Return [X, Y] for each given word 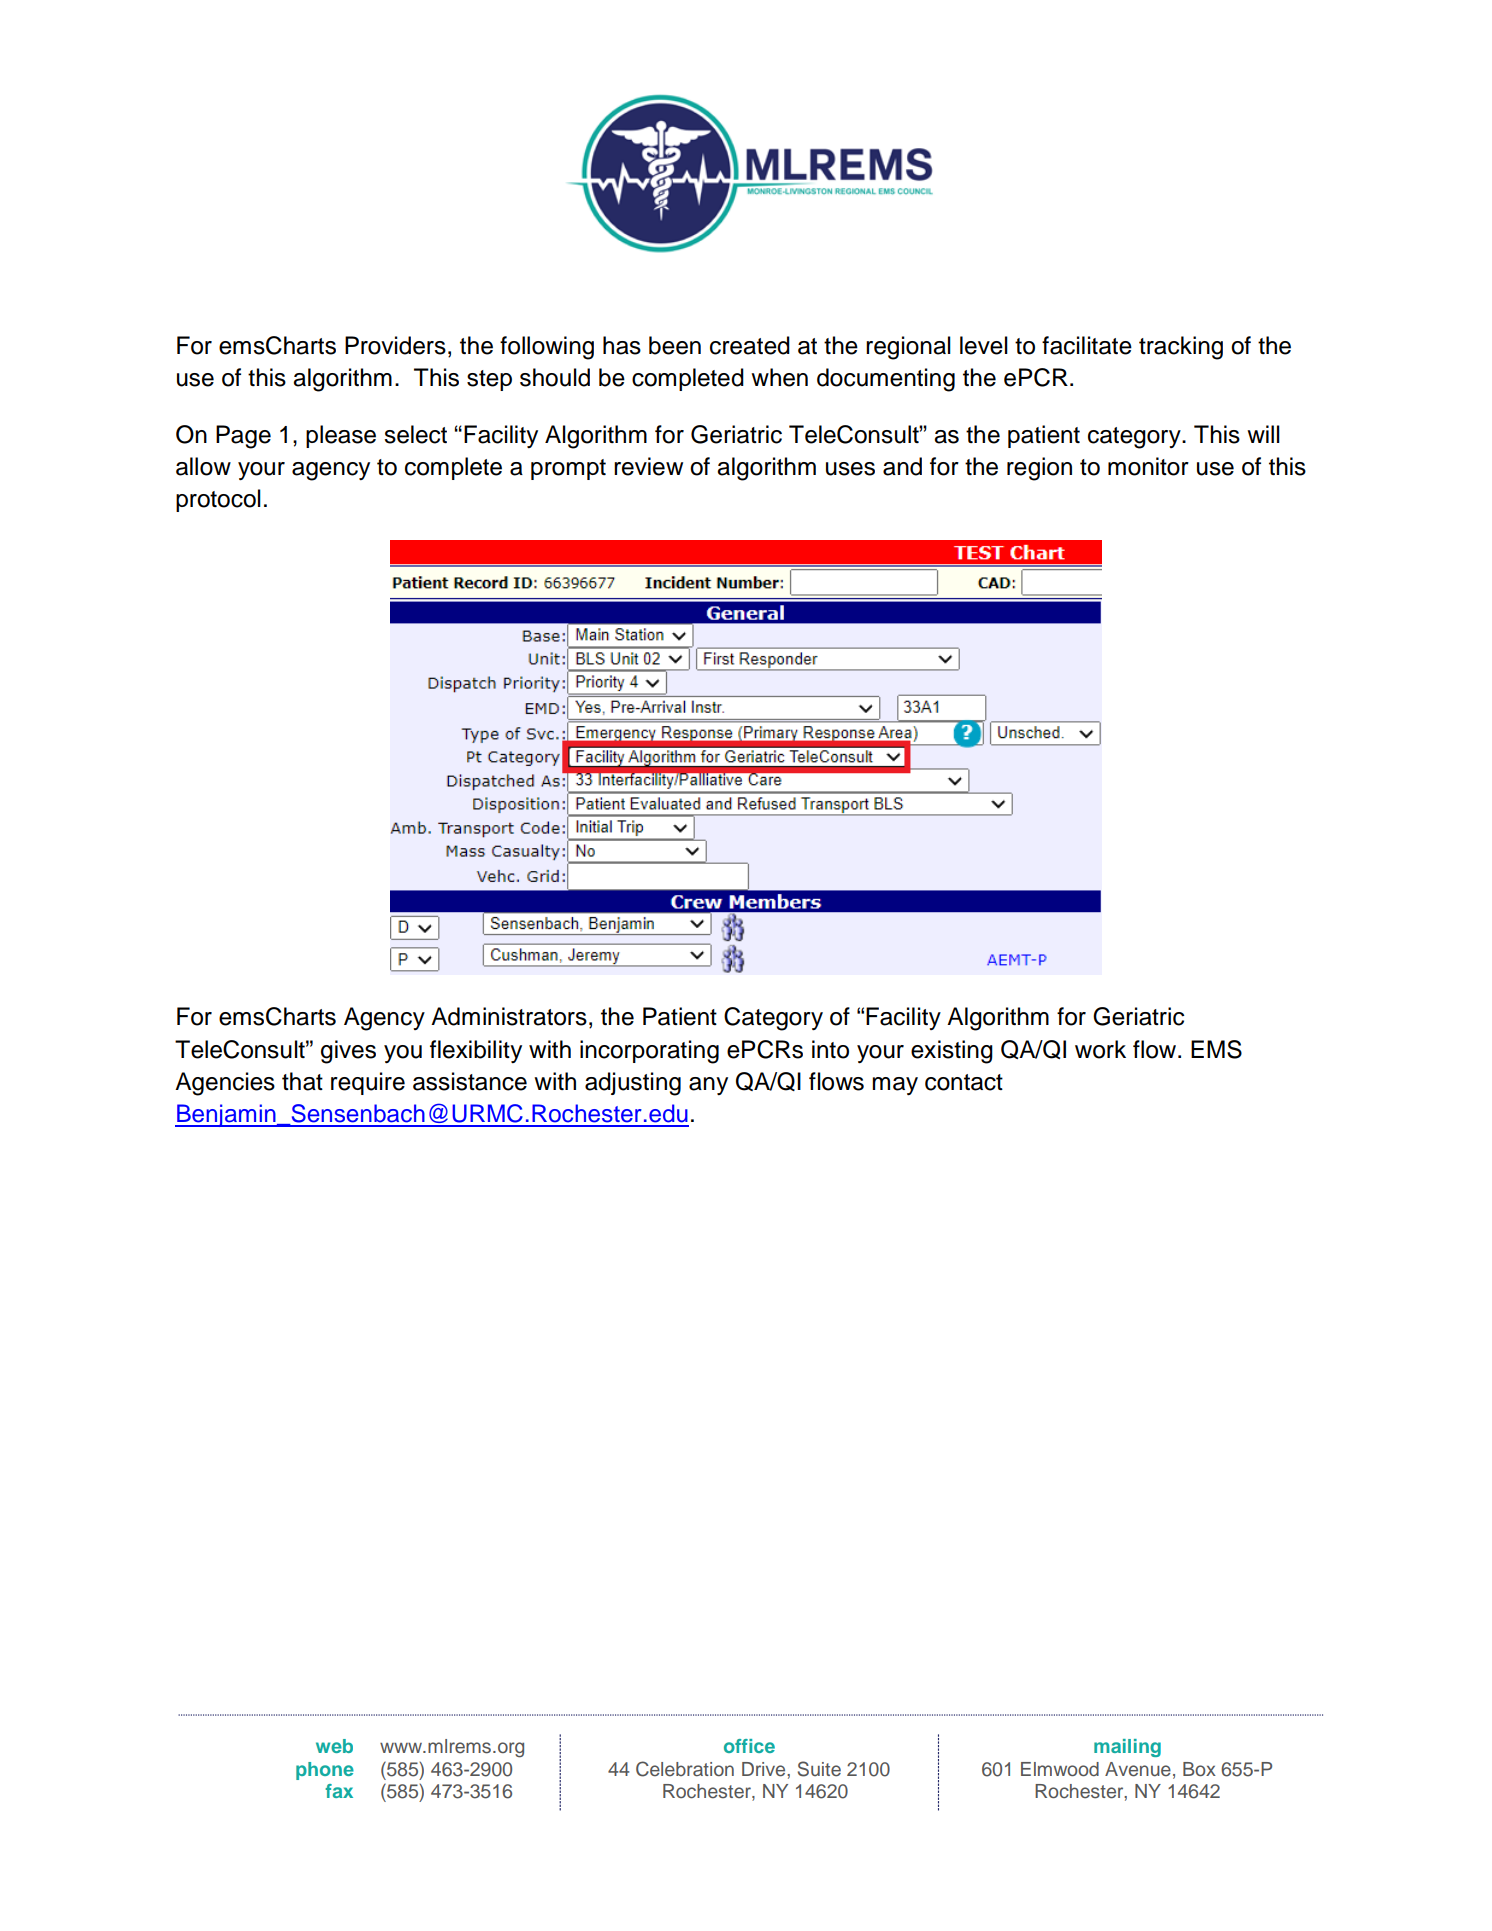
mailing [1127, 1748]
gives [348, 1052]
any [708, 1086]
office [749, 1746]
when [779, 377]
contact [964, 1082]
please [341, 436]
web [334, 1746]
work [1100, 1049]
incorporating [649, 1052]
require [368, 1083]
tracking [1181, 348]
